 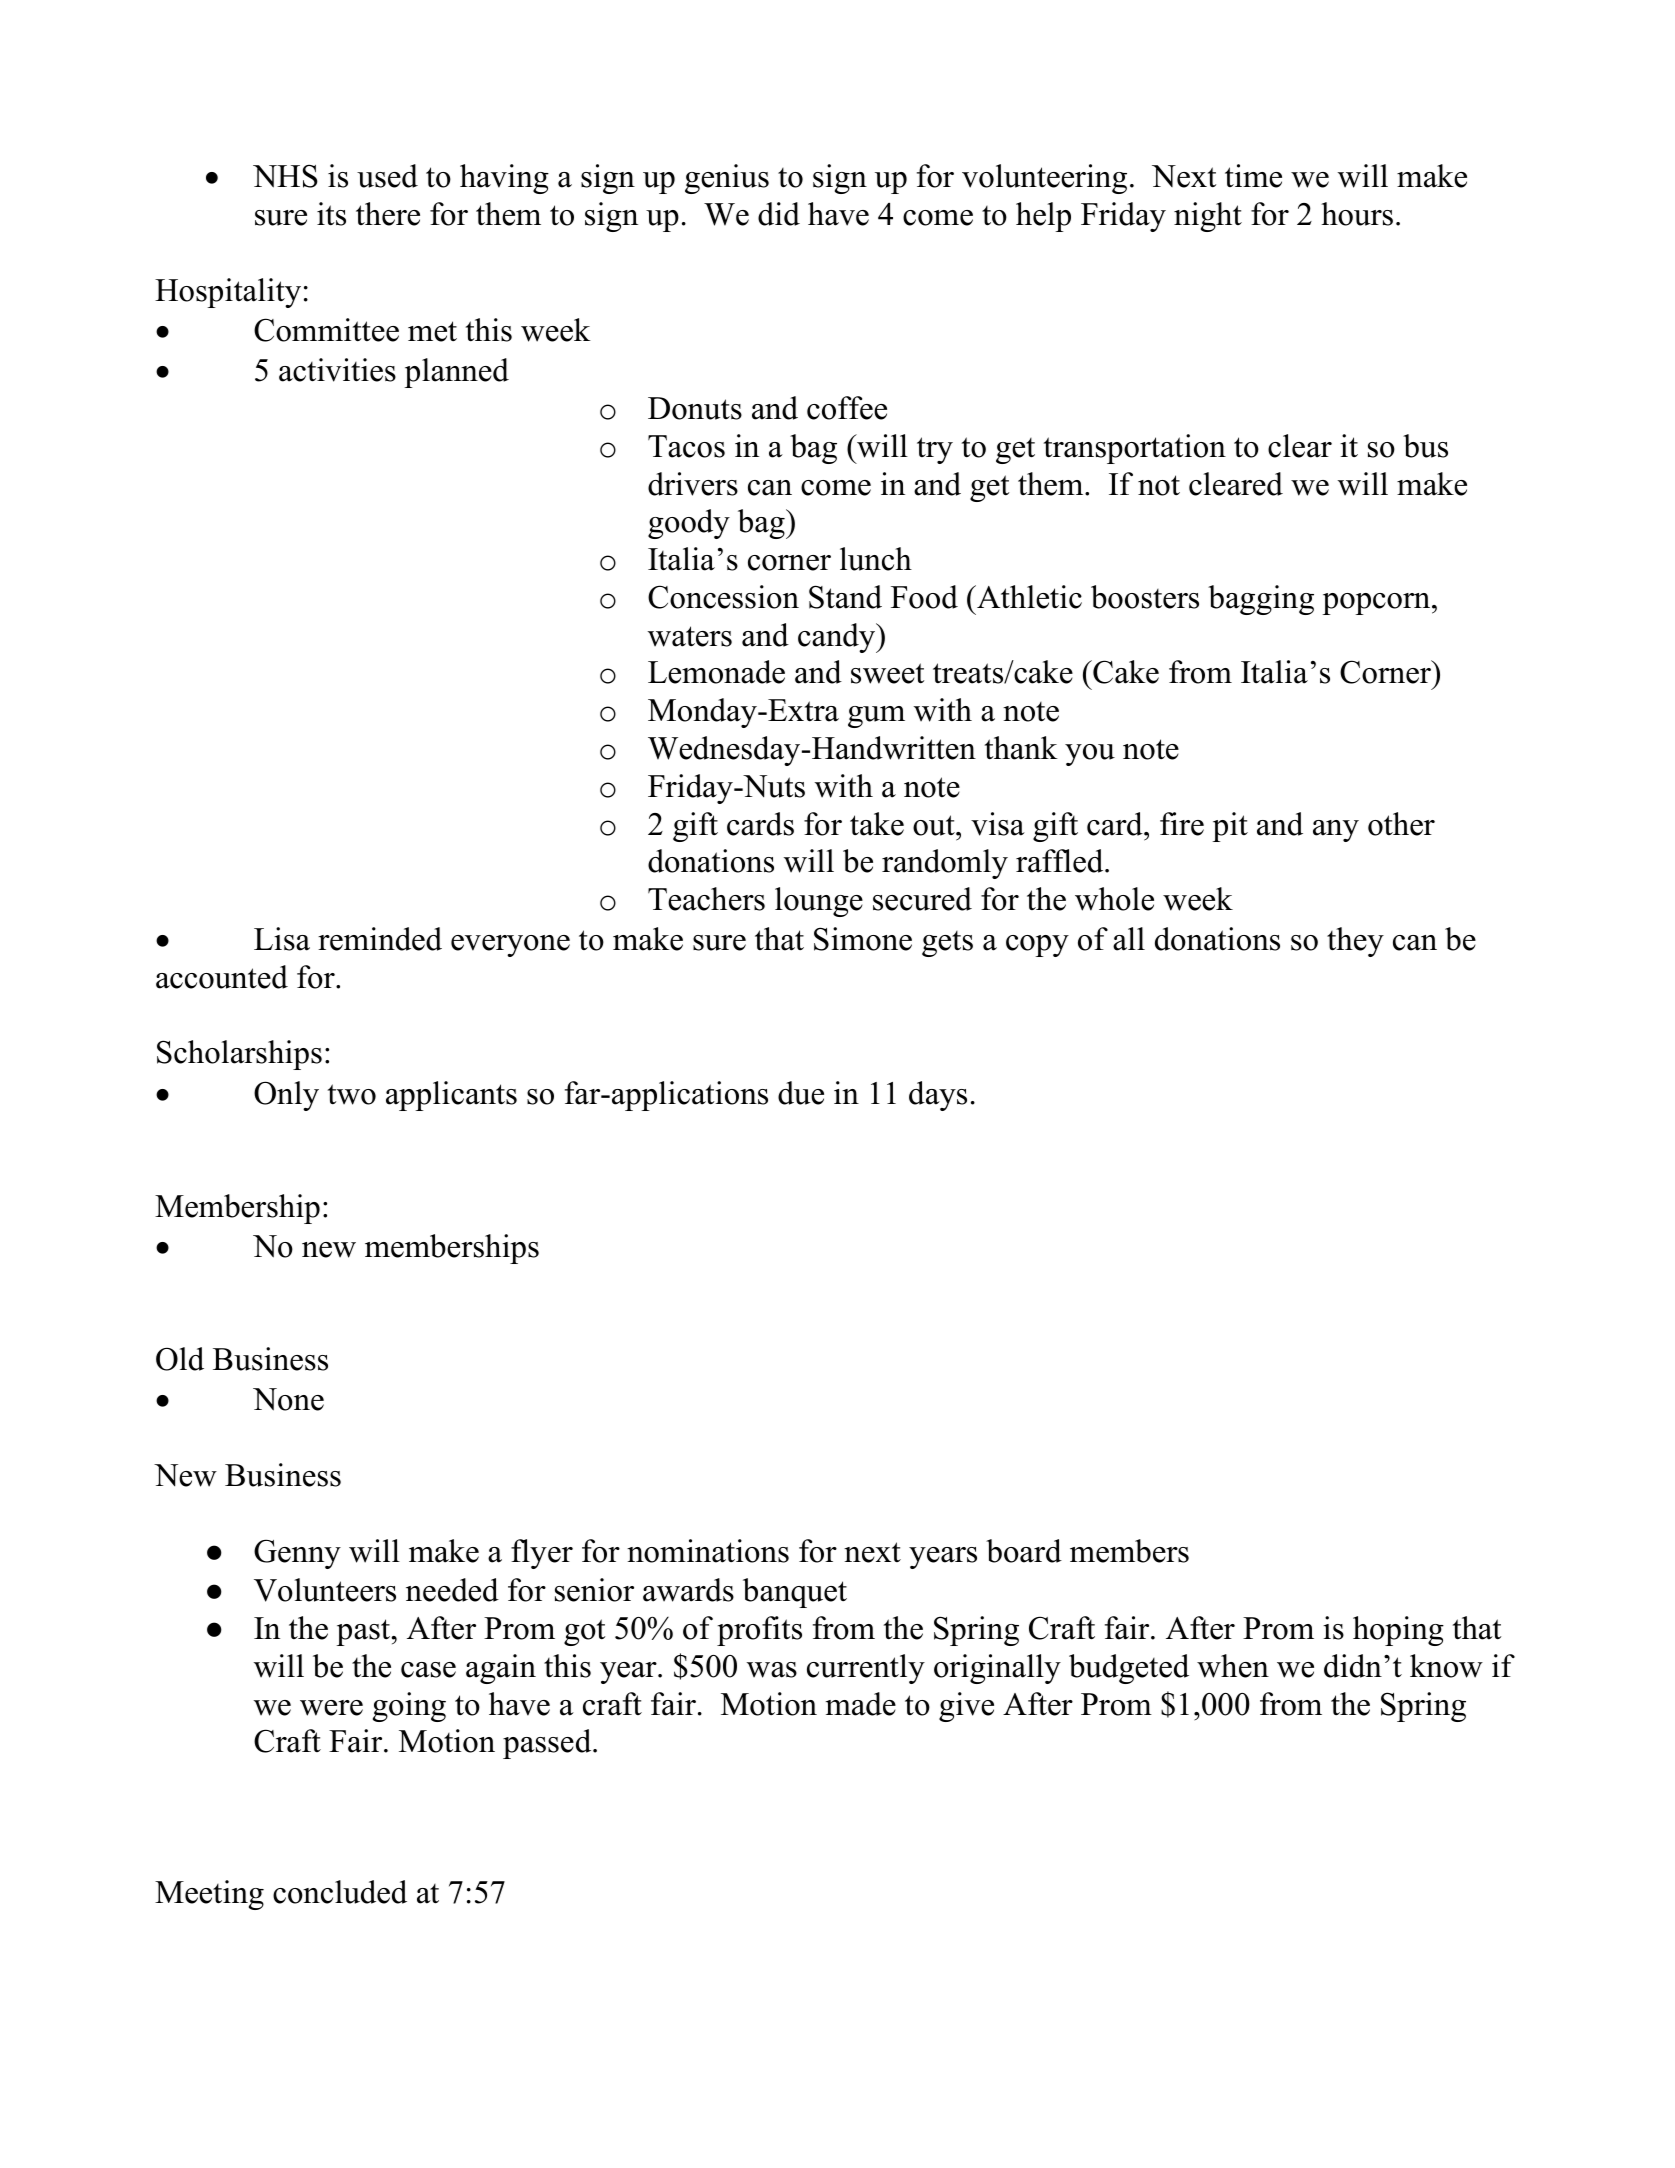 What do you see at coordinates (1357, 214) in the screenshot?
I see `hours` at bounding box center [1357, 214].
